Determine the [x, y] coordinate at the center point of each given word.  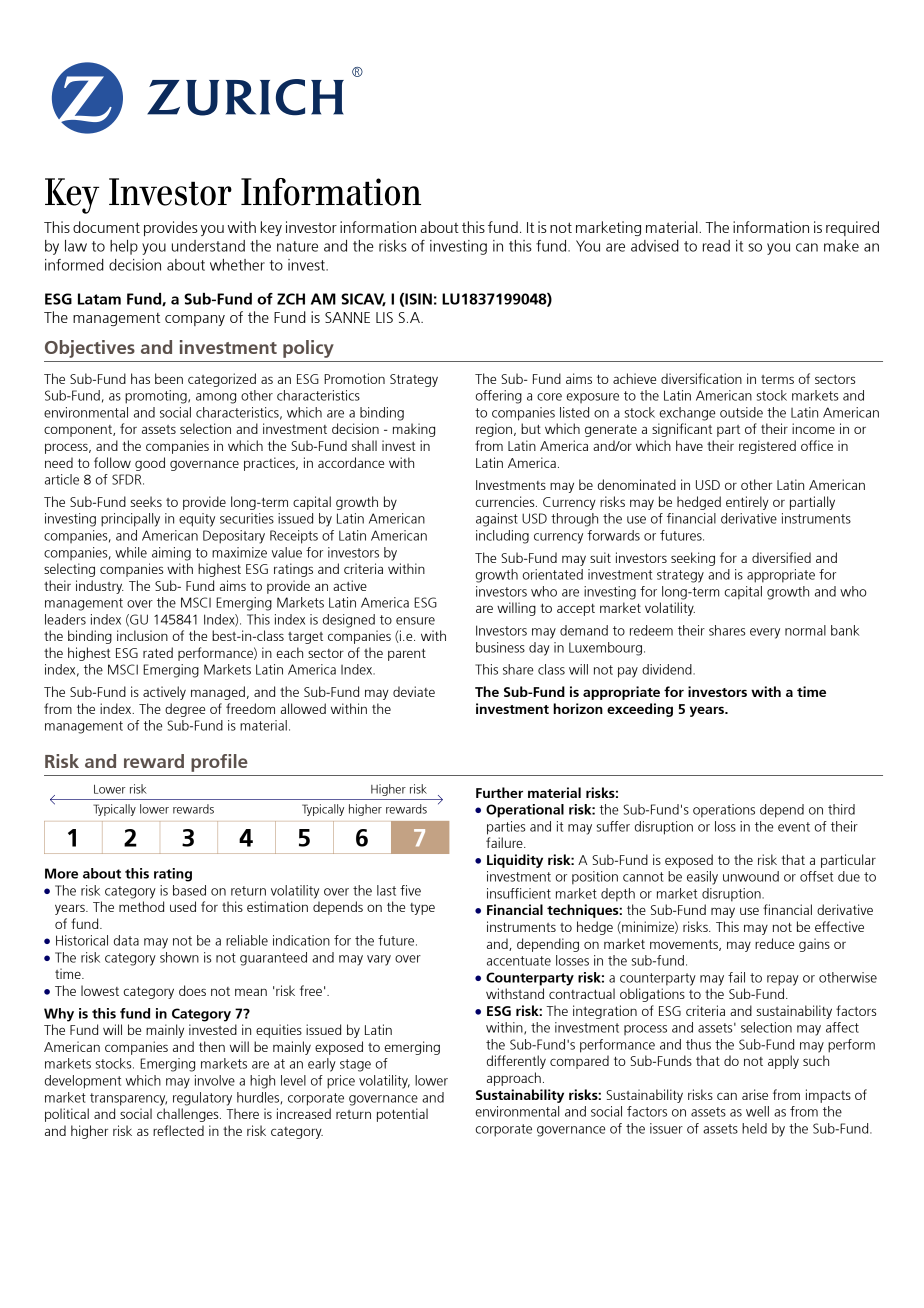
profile [219, 763]
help [124, 247]
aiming [171, 554]
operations [724, 811]
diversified [781, 557]
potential [402, 1115]
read [716, 246]
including [502, 537]
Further [499, 792]
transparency [128, 1099]
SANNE [347, 317]
